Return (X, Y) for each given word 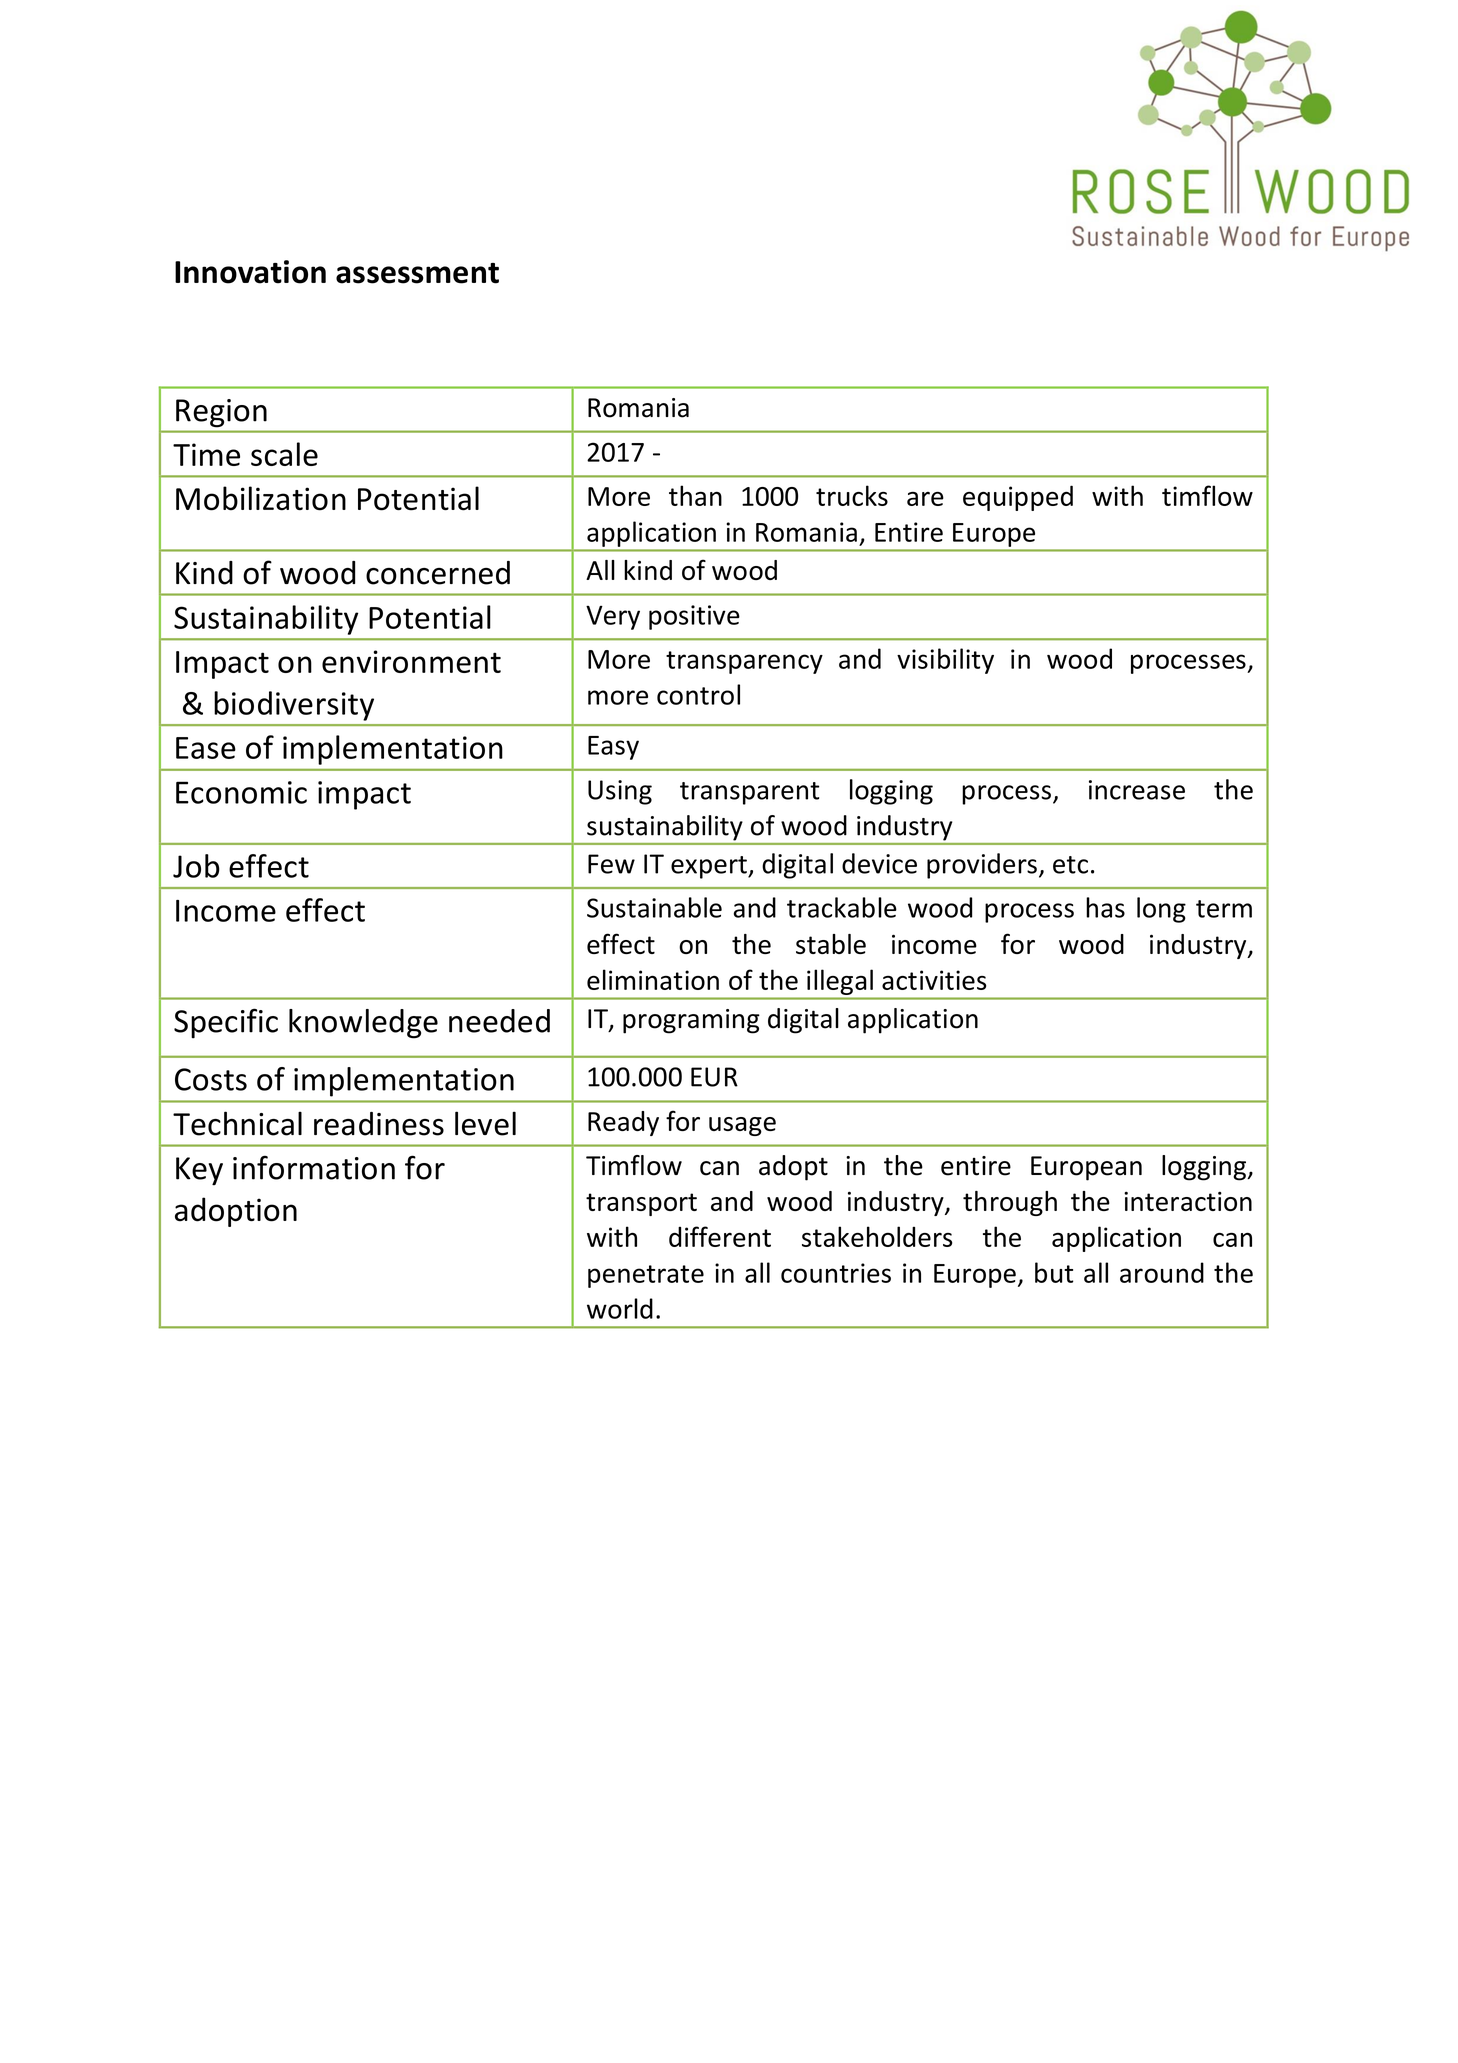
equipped (1018, 498)
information (314, 1167)
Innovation (250, 272)
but (1054, 1272)
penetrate (646, 1276)
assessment (417, 273)
